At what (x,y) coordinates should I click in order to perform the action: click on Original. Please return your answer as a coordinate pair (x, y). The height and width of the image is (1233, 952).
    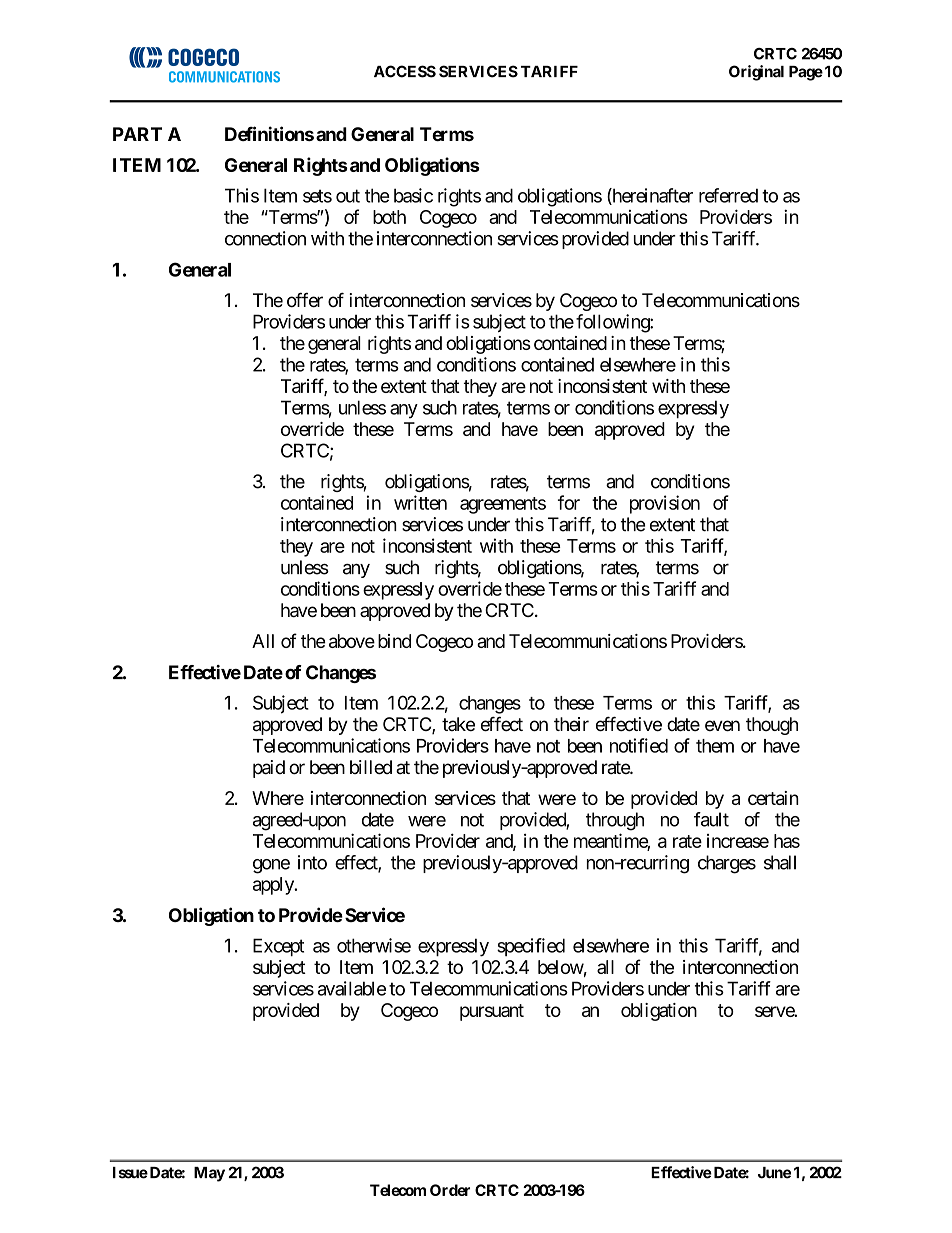
    Looking at the image, I should click on (756, 73).
